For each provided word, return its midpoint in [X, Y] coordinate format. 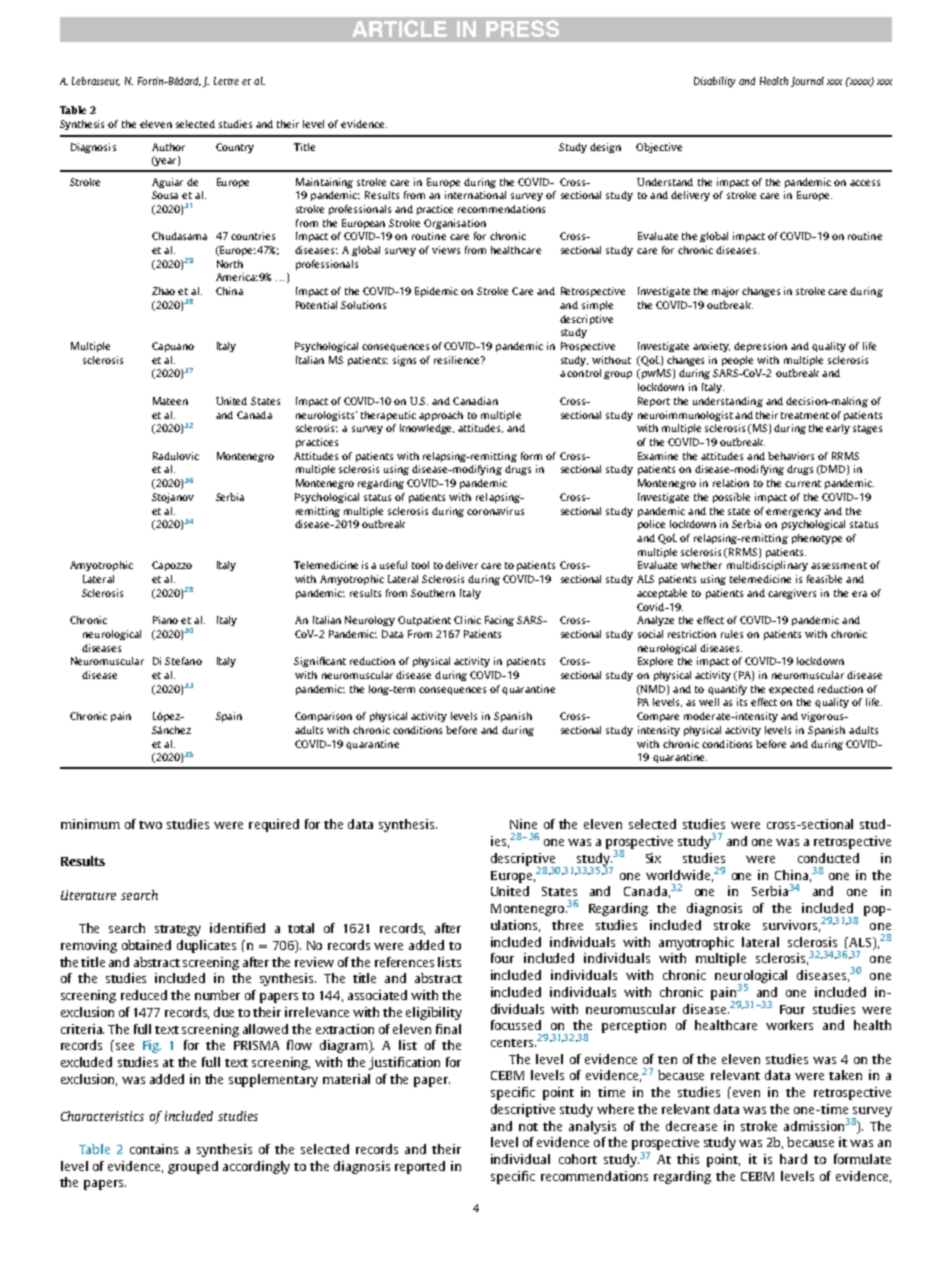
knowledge [427, 429]
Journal [807, 82]
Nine [523, 824]
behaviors [791, 456]
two [150, 825]
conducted [828, 858]
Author [168, 147]
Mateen [170, 401]
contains [154, 1149]
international [475, 195]
